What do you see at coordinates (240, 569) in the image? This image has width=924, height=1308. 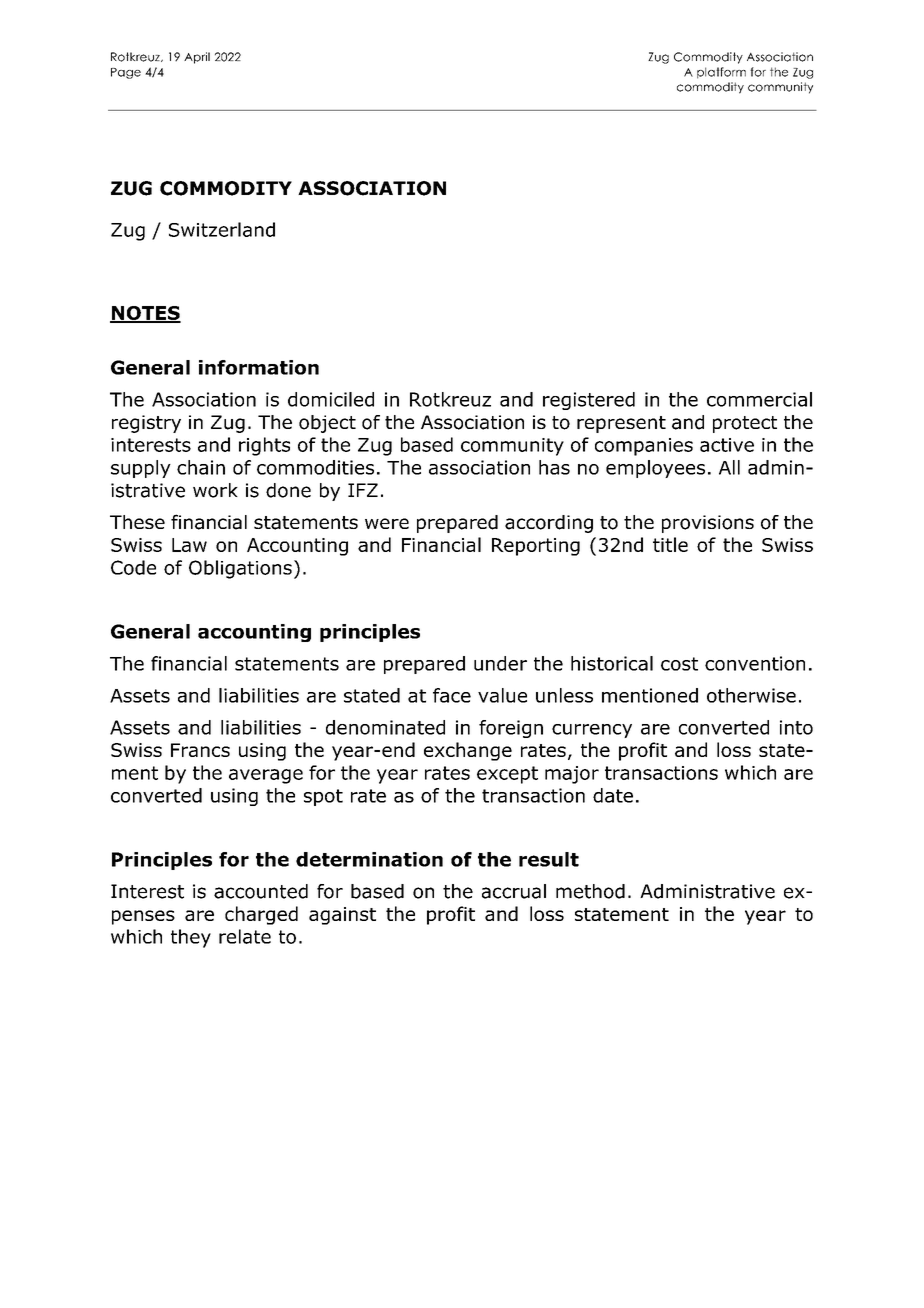 I see `Obligations` at bounding box center [240, 569].
